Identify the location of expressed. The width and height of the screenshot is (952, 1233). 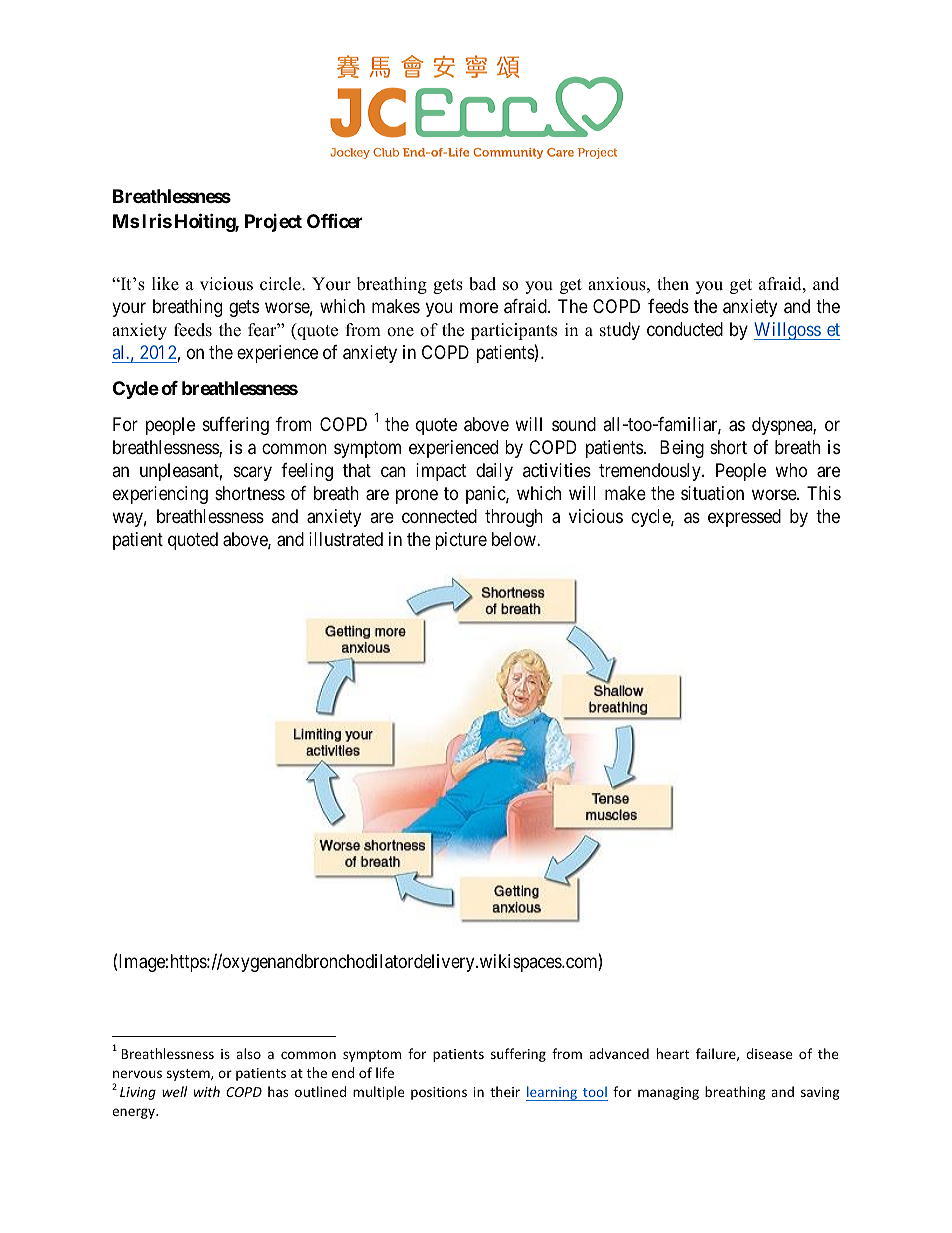
(744, 518).
